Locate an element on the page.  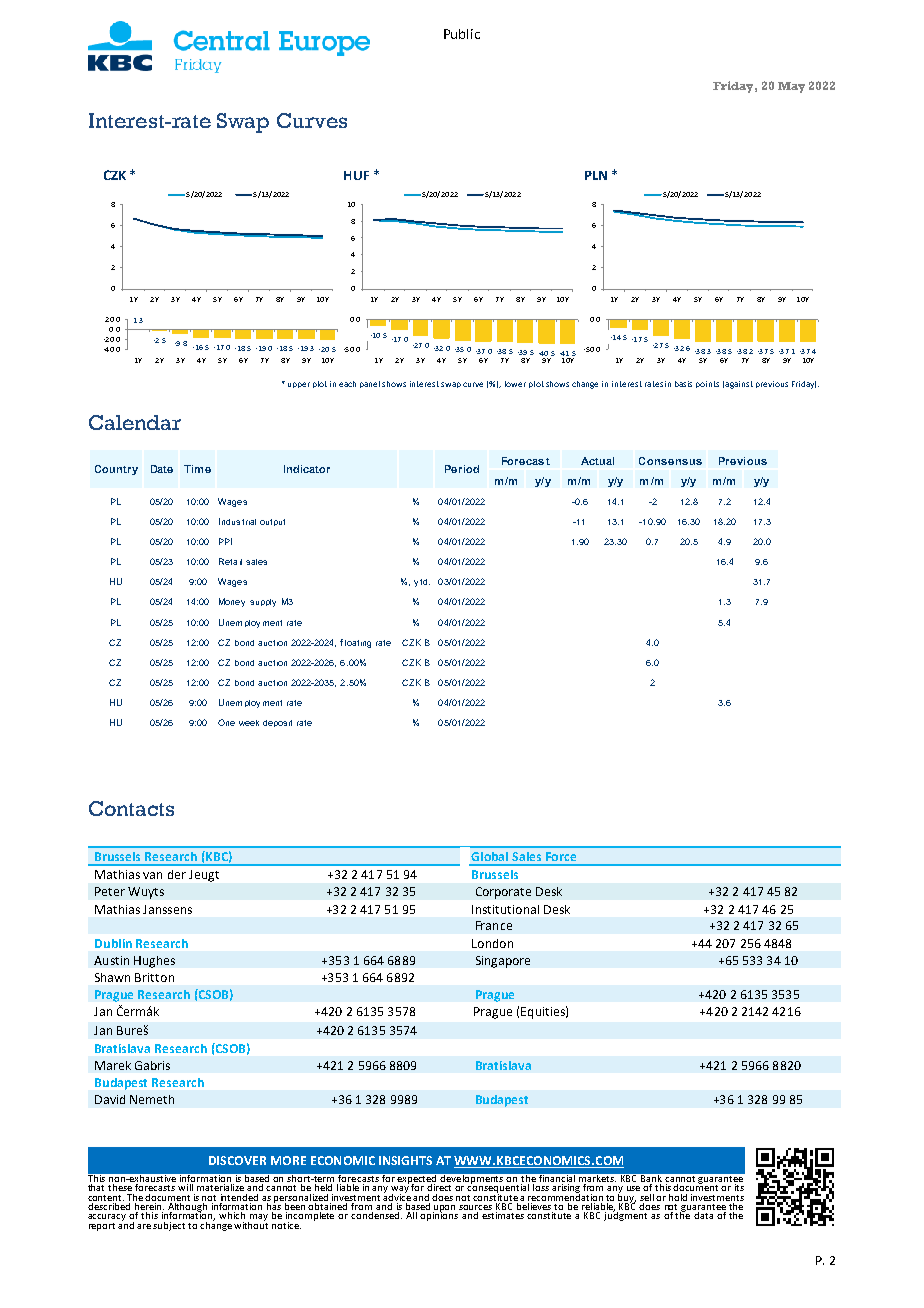
basis is located at coordinates (683, 384).
